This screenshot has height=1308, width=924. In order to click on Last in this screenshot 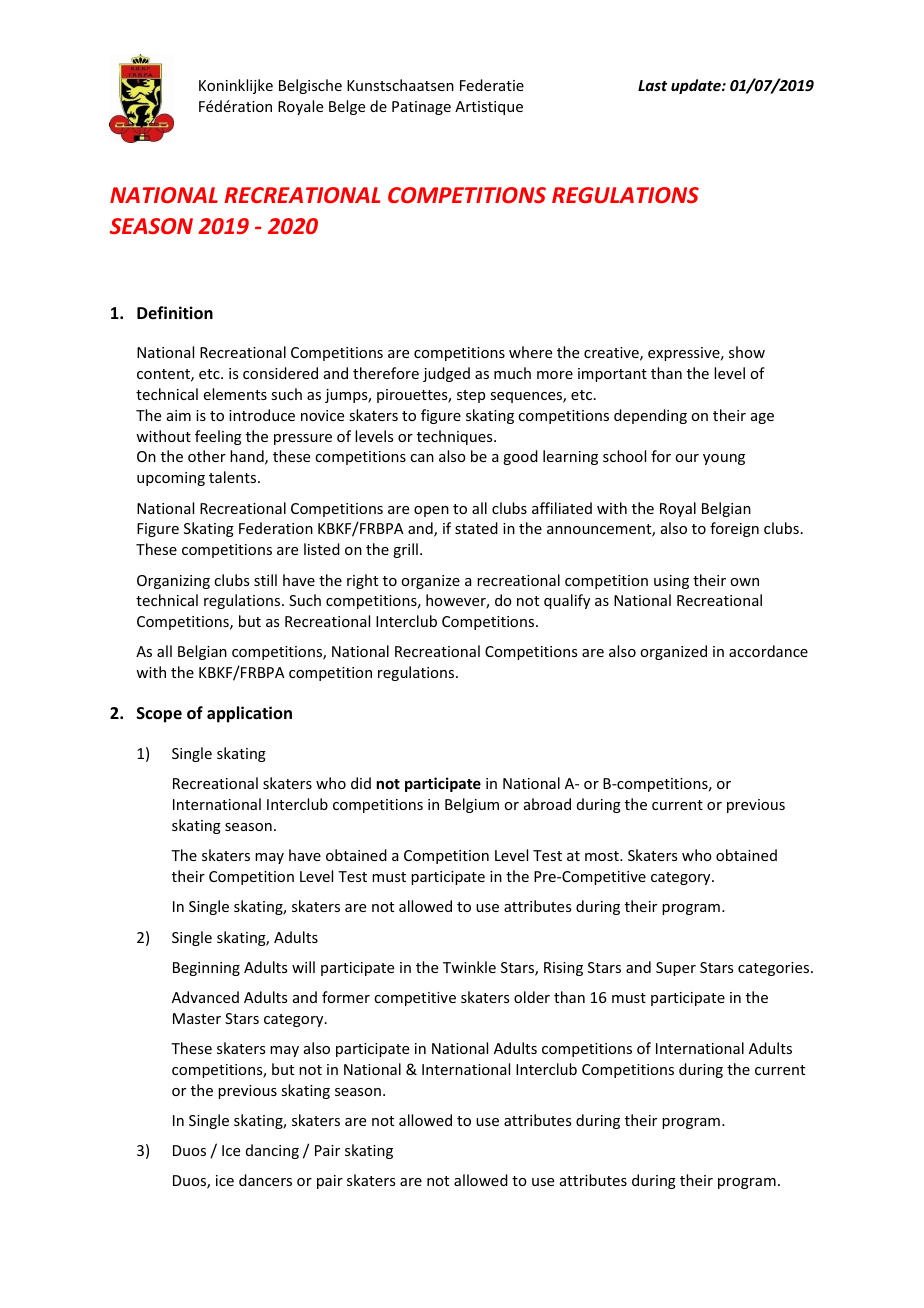, I will do `click(652, 85)`.
